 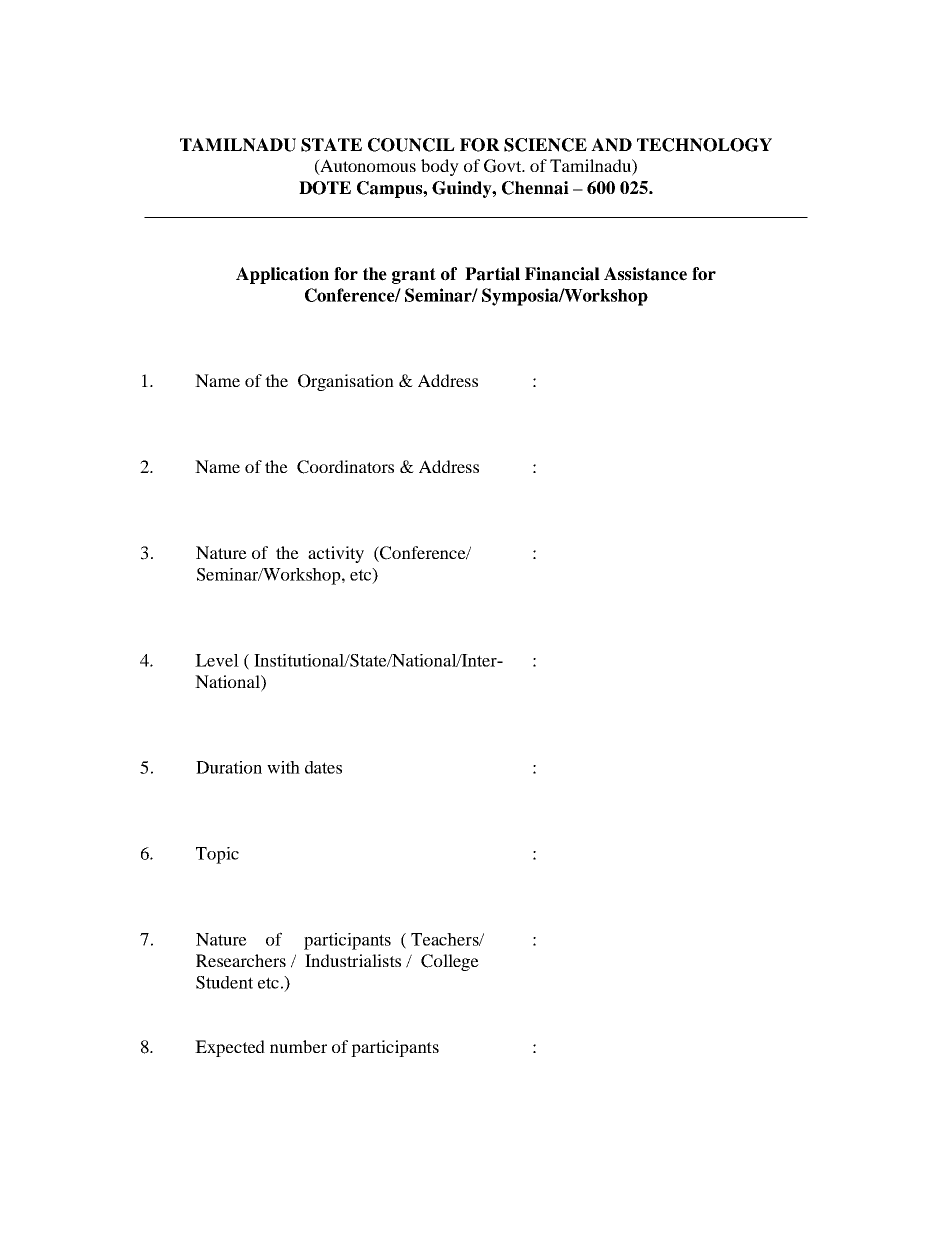 What do you see at coordinates (325, 188) in the page?
I see `DOTE` at bounding box center [325, 188].
